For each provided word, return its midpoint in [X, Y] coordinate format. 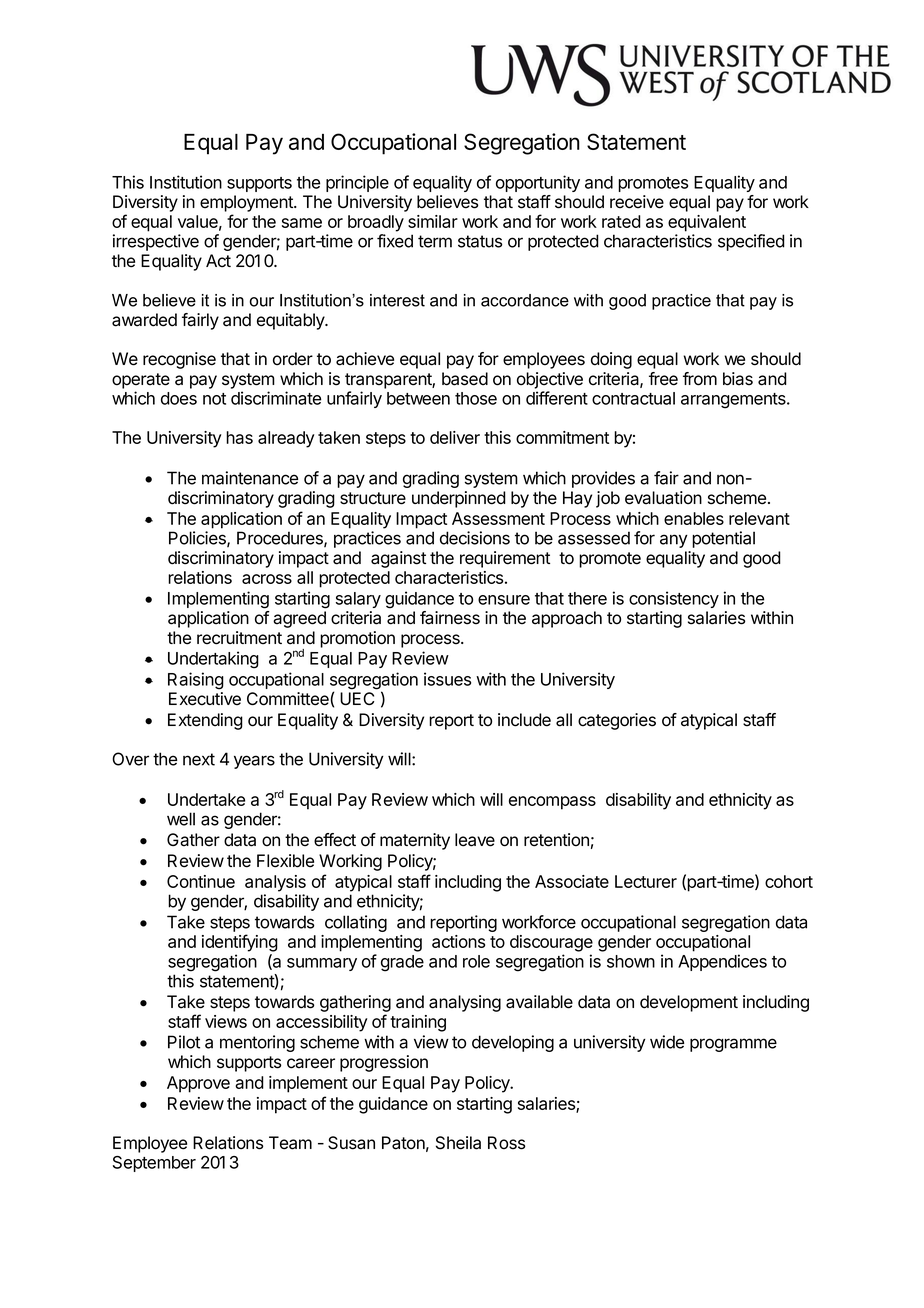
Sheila [458, 1143]
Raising [196, 681]
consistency [674, 599]
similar [433, 221]
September [154, 1164]
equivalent [707, 223]
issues [447, 679]
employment [247, 203]
